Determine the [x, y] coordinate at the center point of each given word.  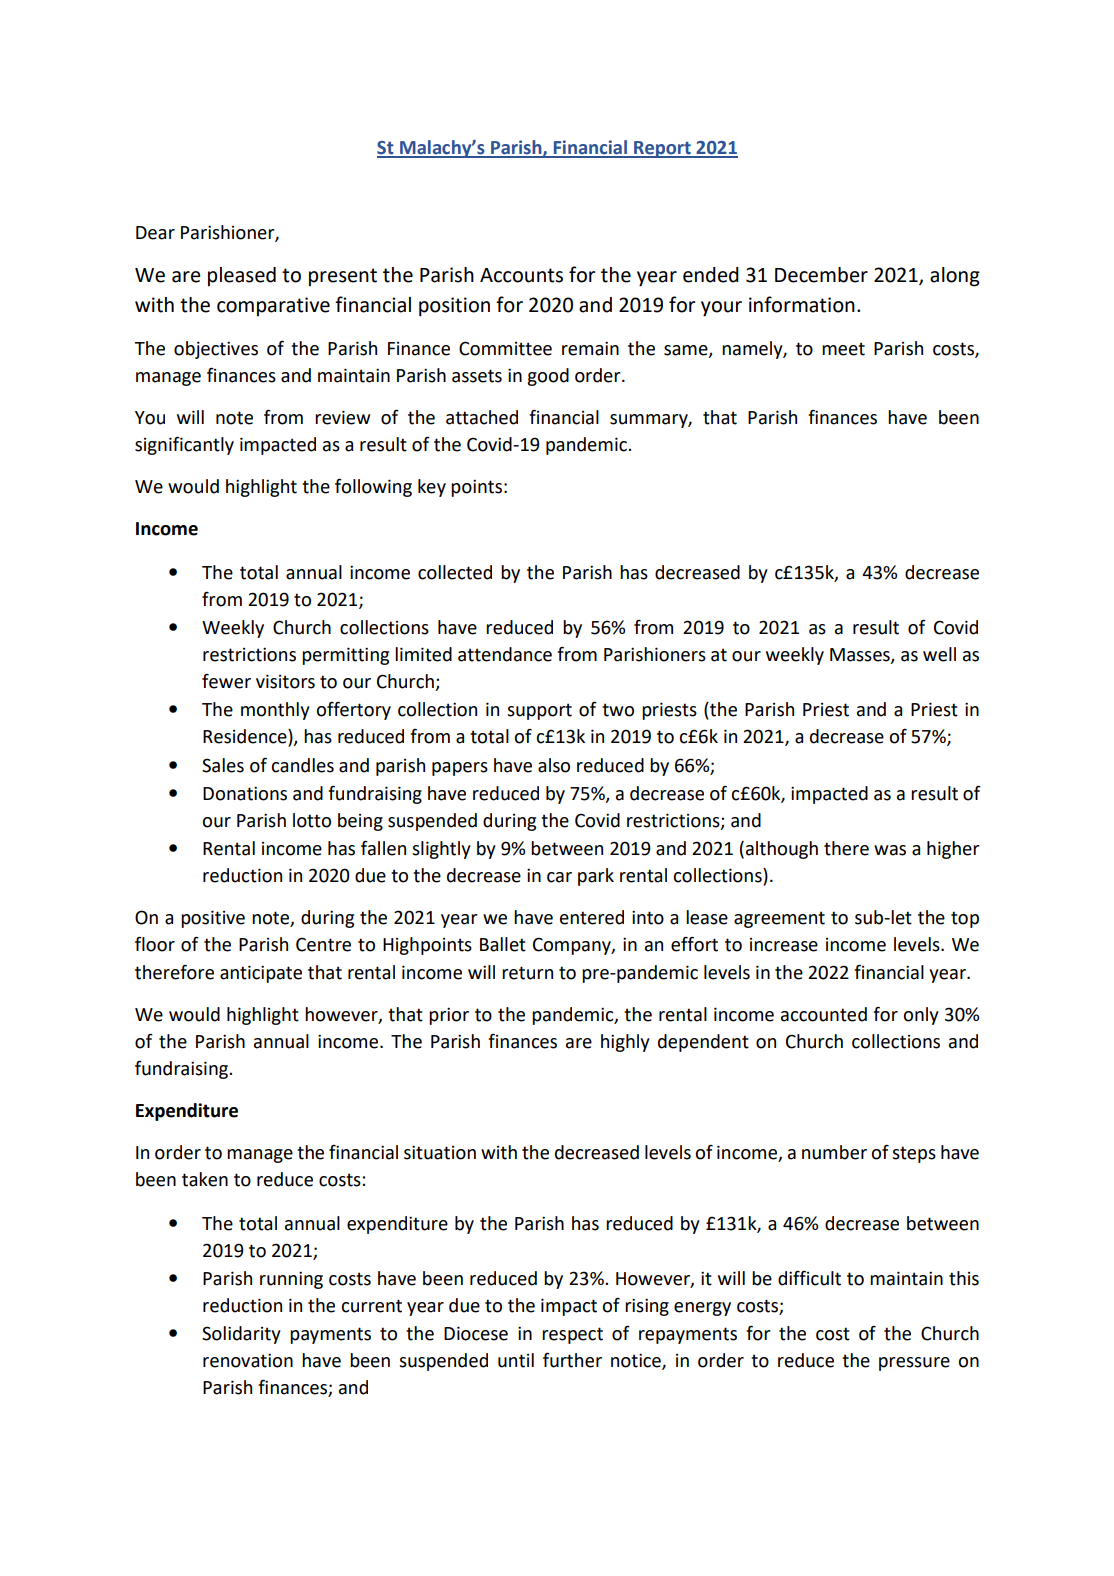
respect [572, 1335]
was [890, 850]
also [554, 765]
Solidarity [241, 1335]
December [821, 275]
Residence [246, 737]
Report [662, 149]
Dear [155, 233]
